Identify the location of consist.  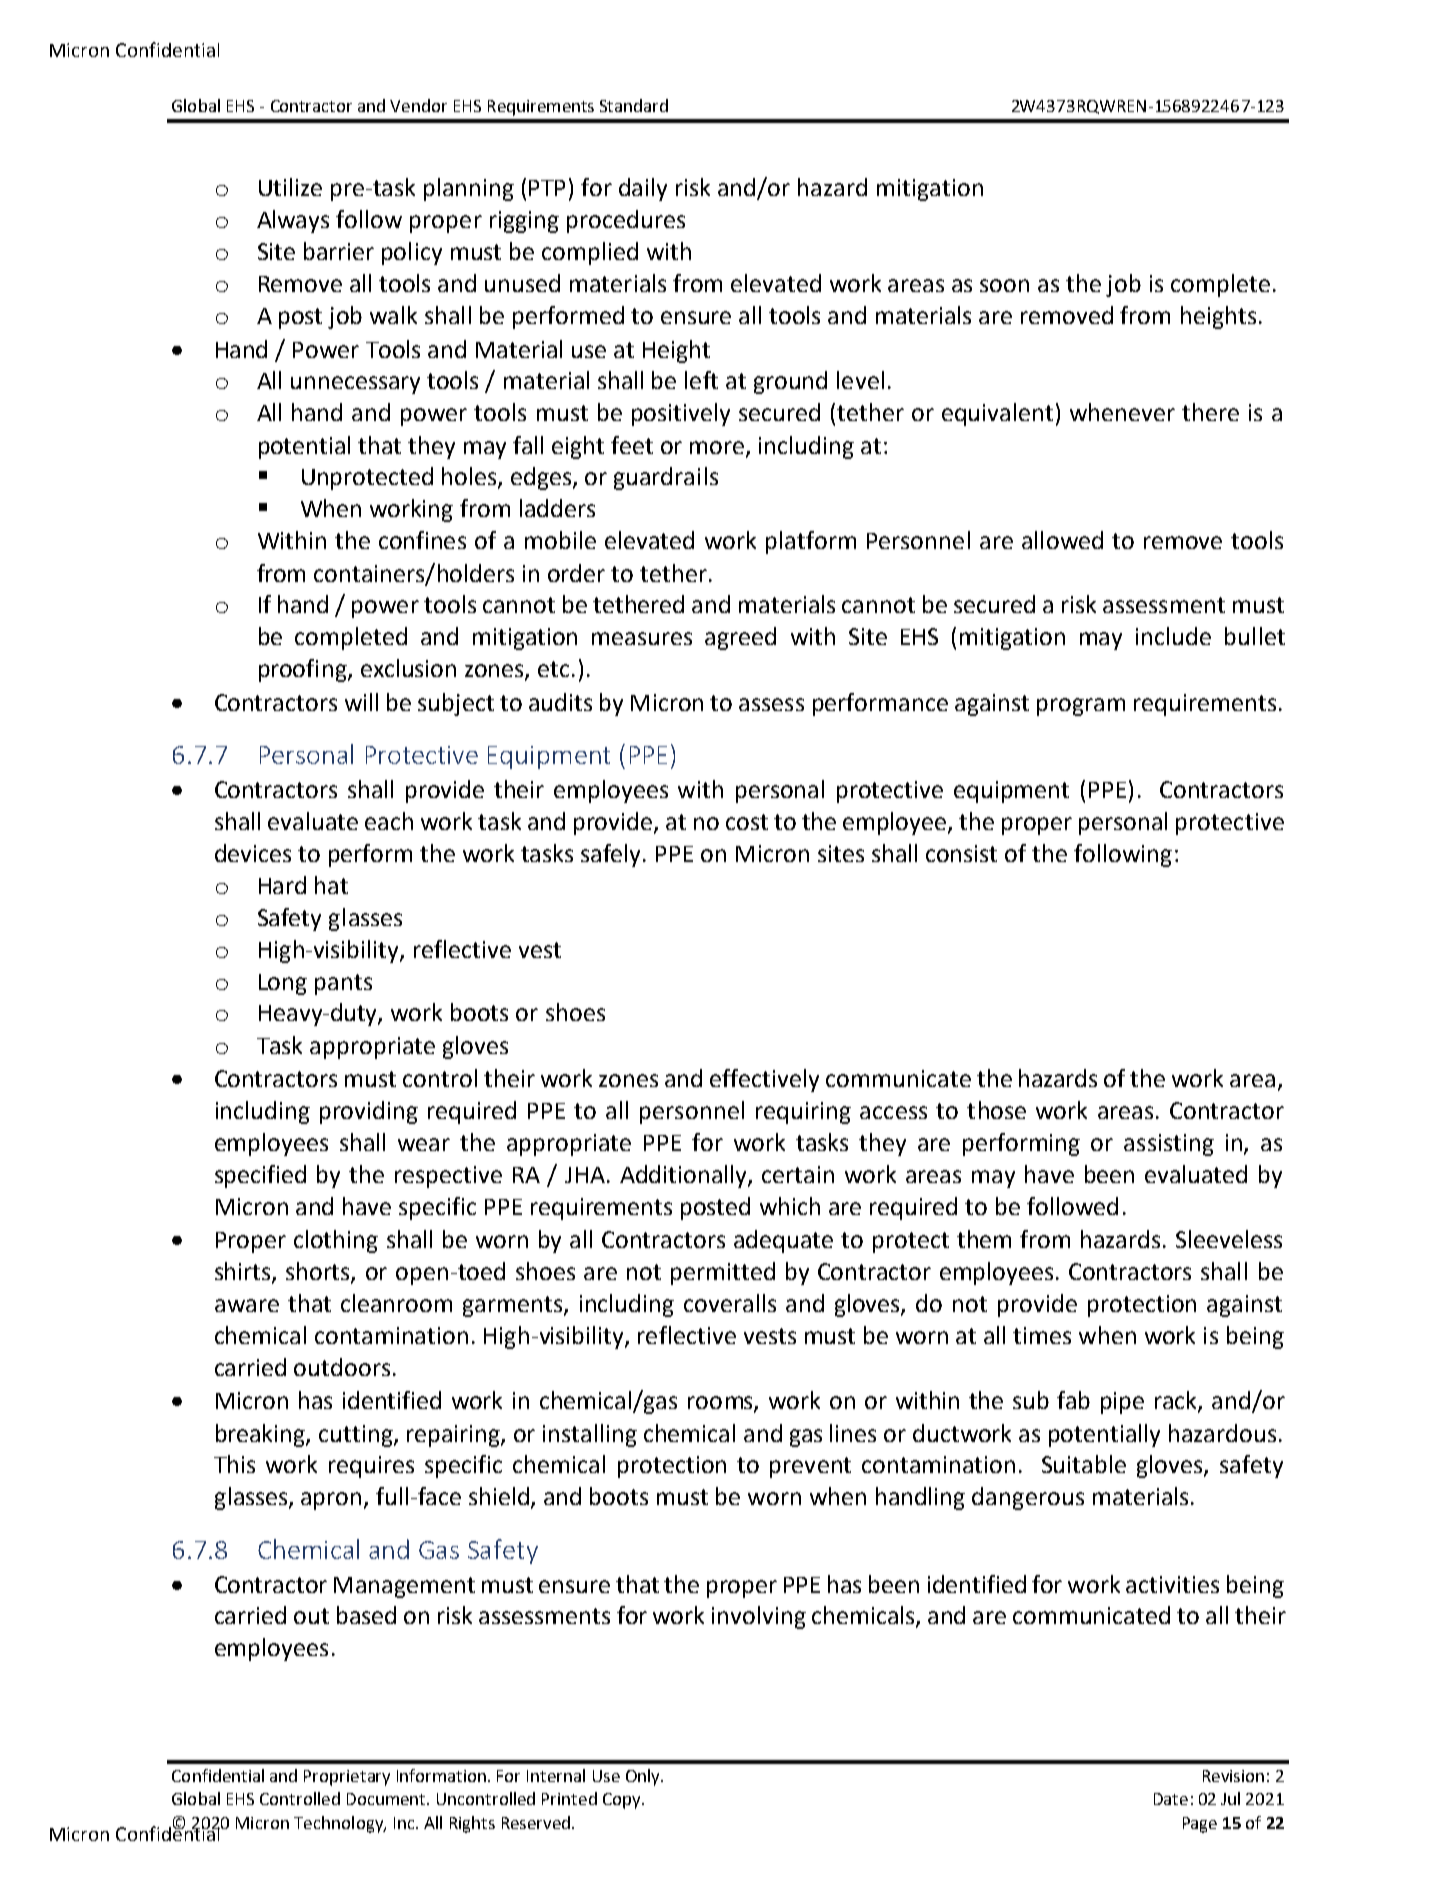
(961, 853).
